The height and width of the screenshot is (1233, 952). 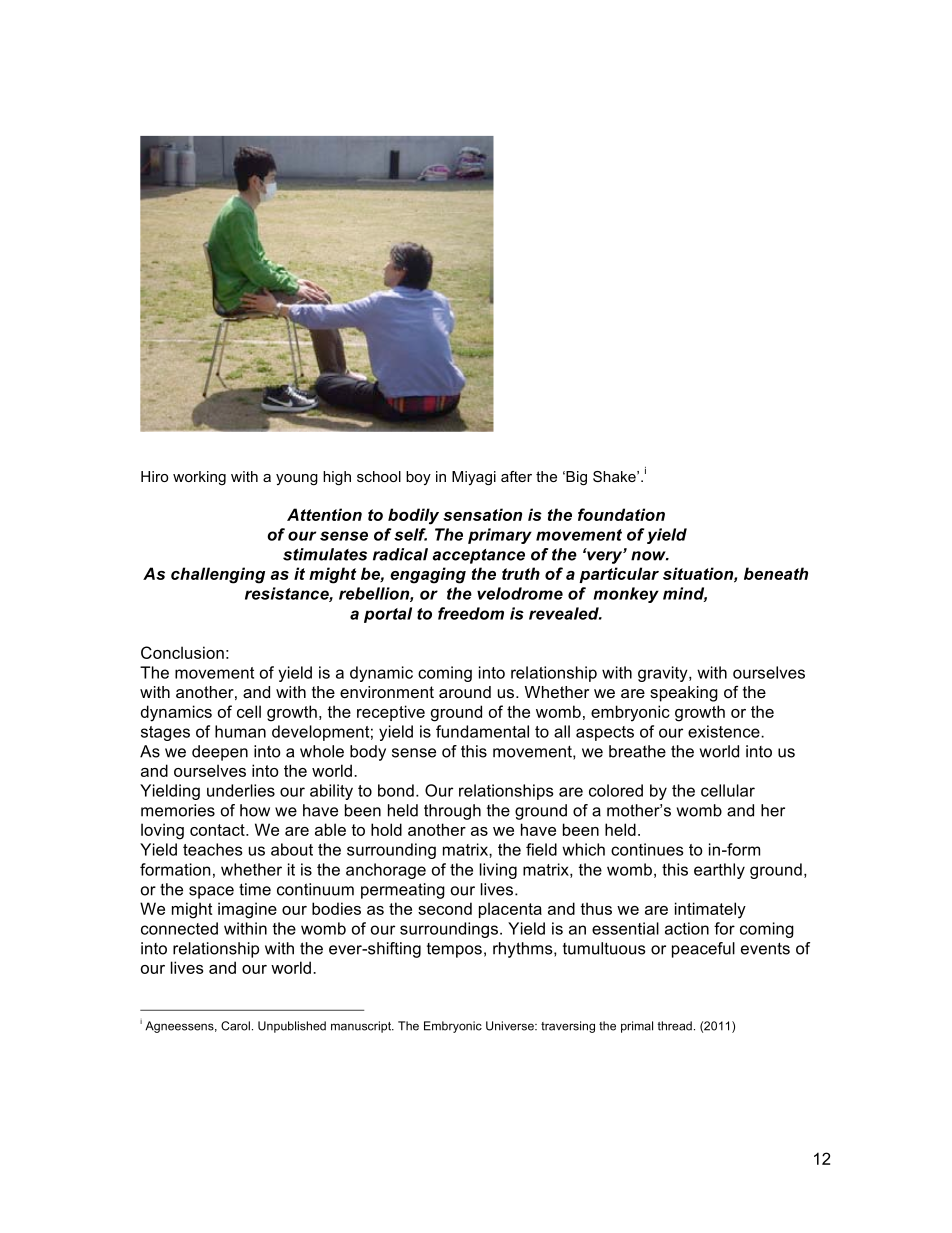 What do you see at coordinates (664, 674) in the screenshot?
I see `gravity` at bounding box center [664, 674].
